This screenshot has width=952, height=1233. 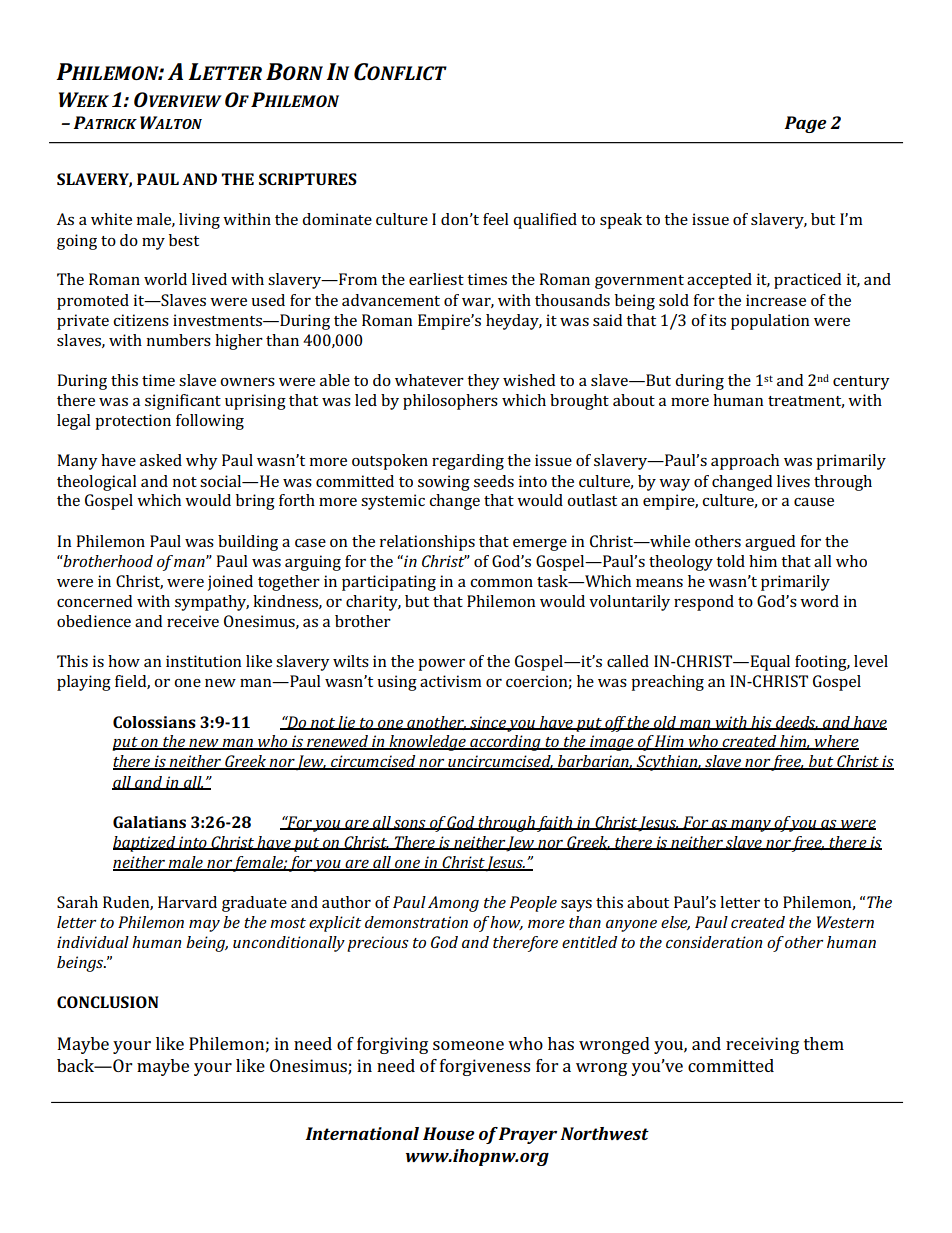 What do you see at coordinates (805, 124) in the screenshot?
I see `Page` at bounding box center [805, 124].
